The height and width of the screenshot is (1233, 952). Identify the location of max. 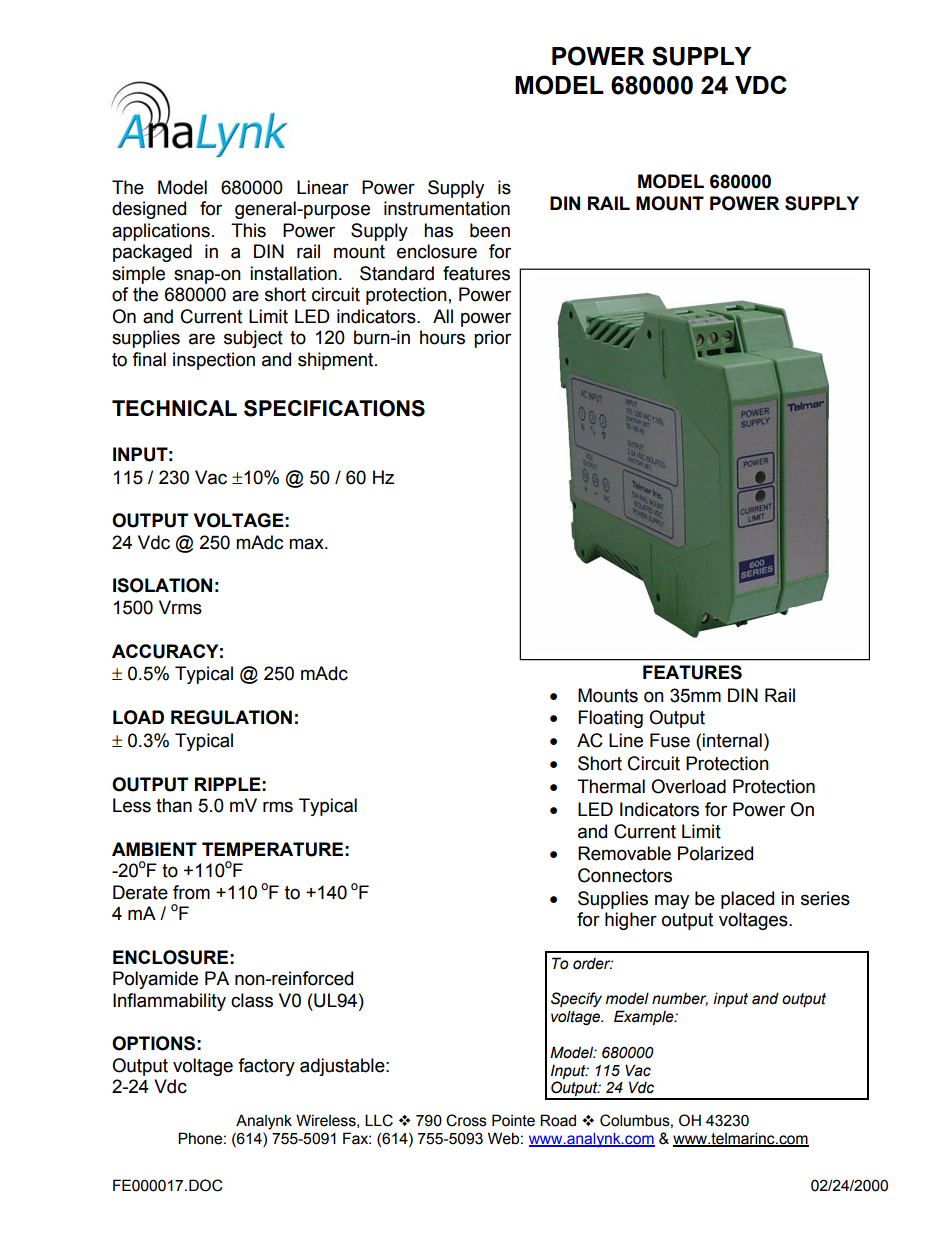
(307, 544).
